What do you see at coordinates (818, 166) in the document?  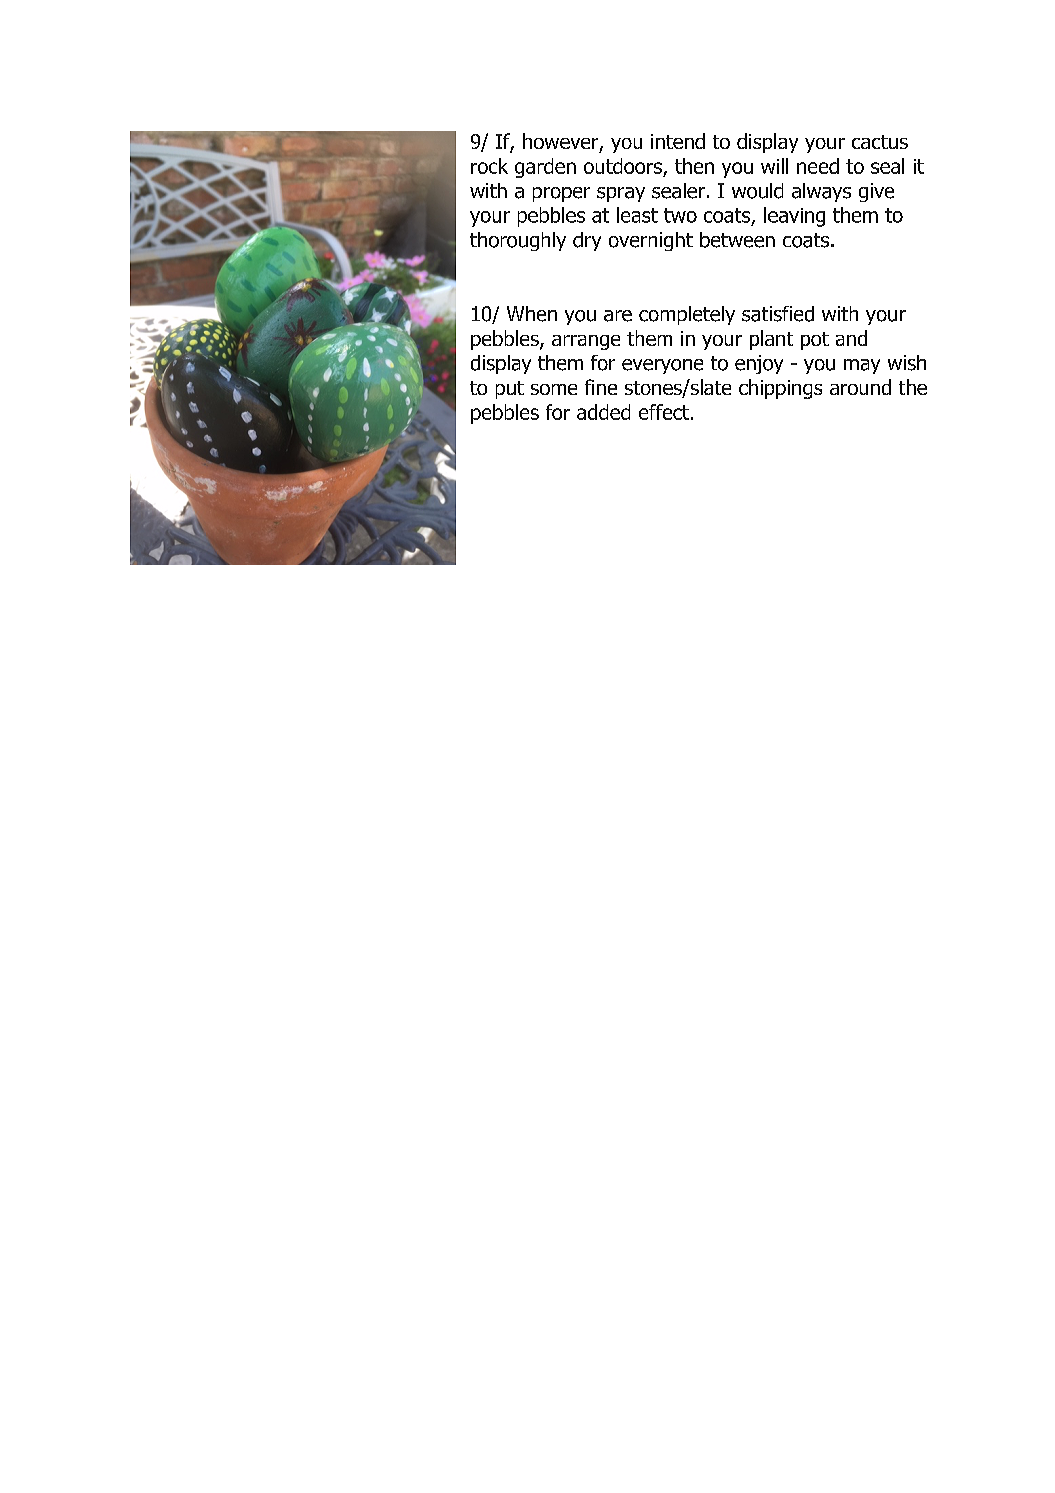 I see `need` at bounding box center [818, 166].
